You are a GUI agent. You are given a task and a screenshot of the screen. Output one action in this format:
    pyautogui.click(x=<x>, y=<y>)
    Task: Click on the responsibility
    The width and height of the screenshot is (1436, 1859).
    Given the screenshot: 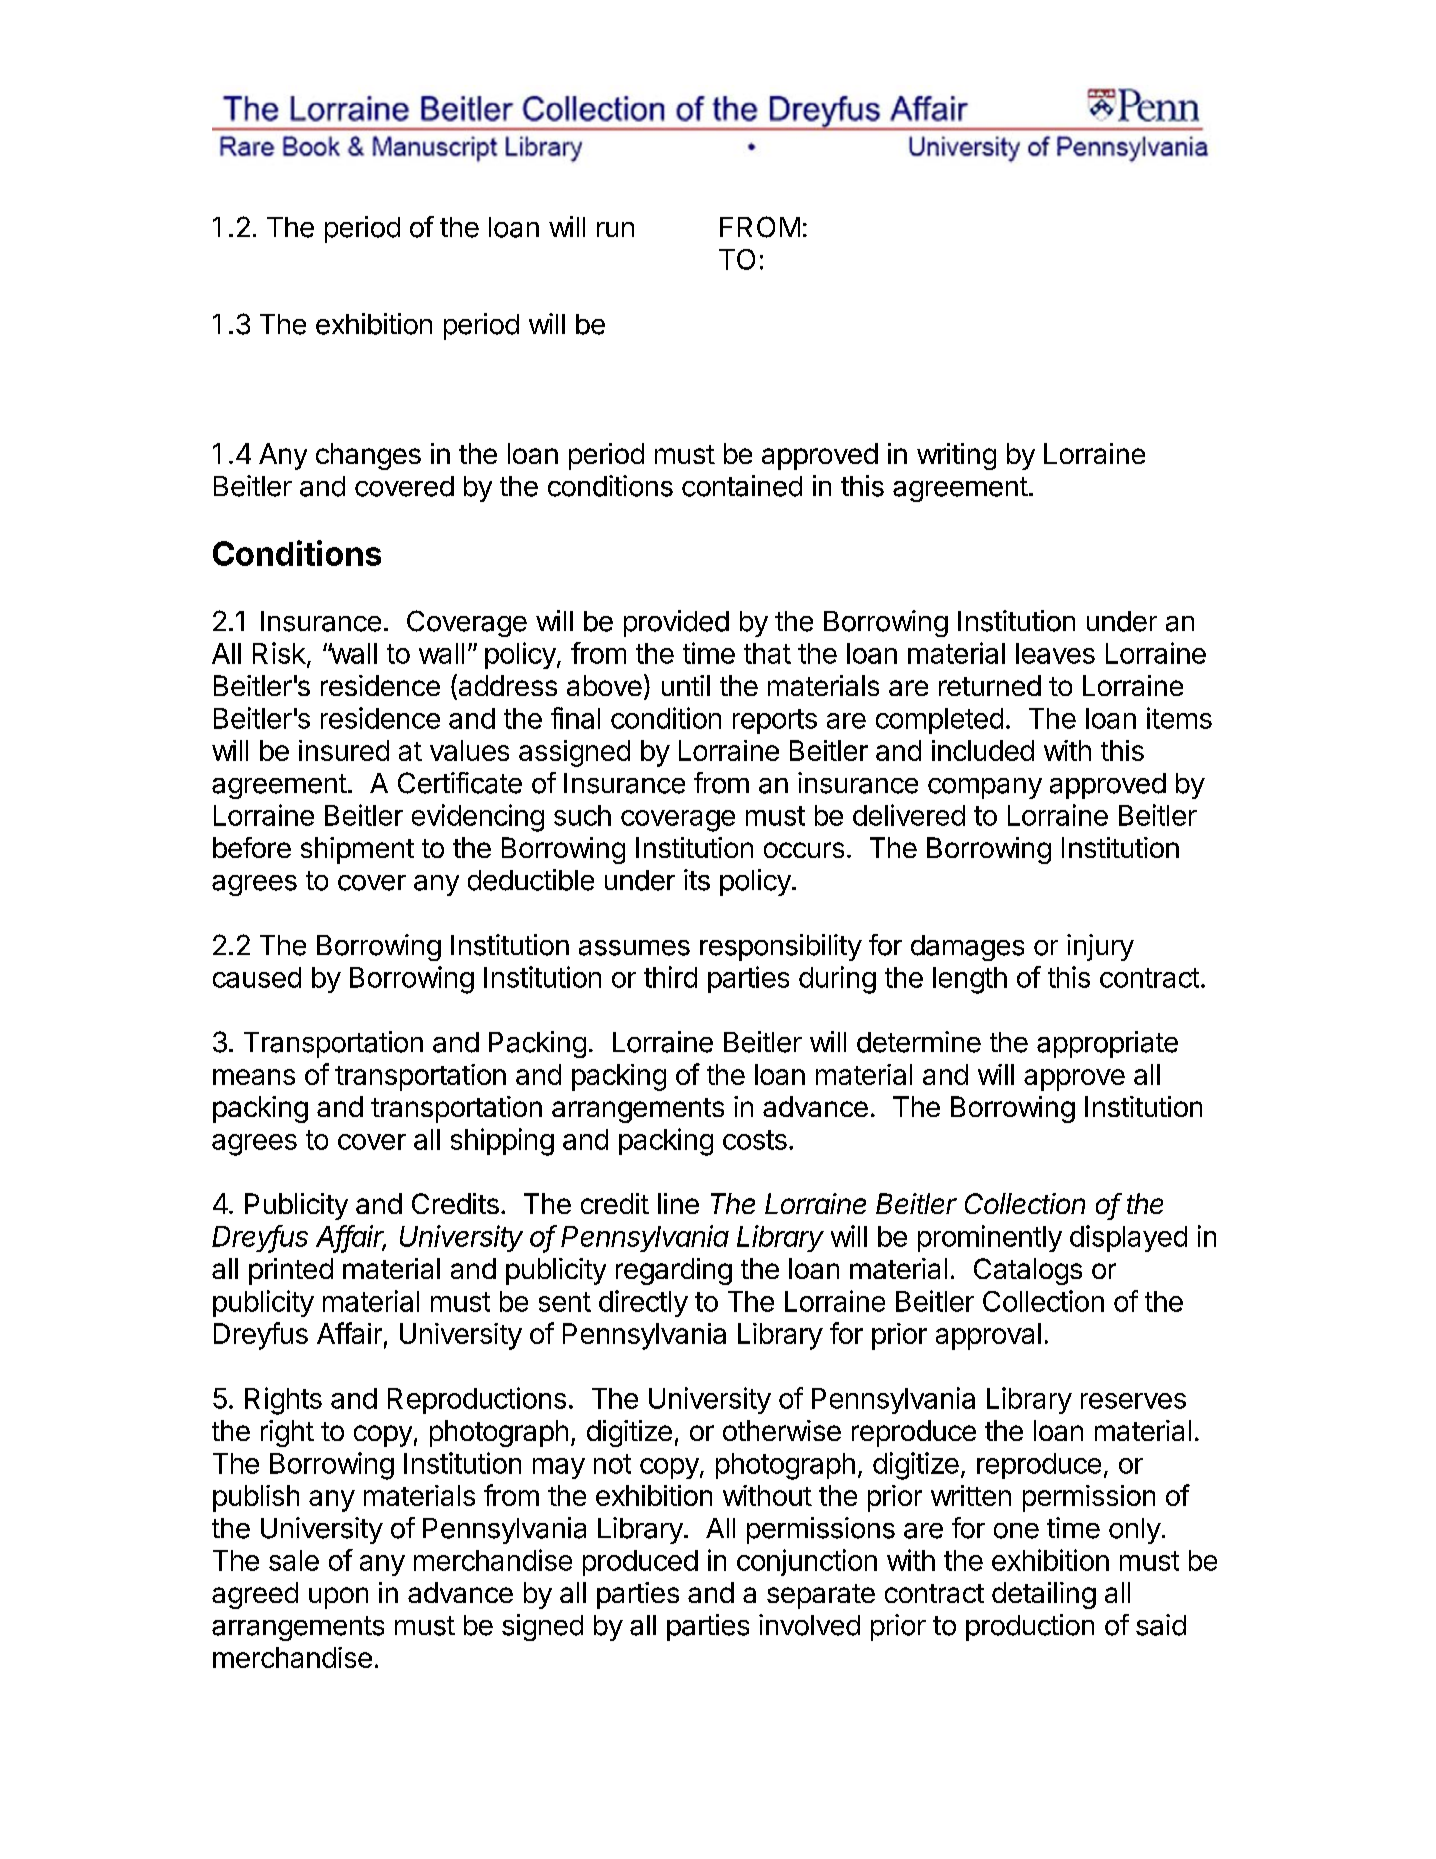 What is the action you would take?
    pyautogui.click(x=781, y=947)
